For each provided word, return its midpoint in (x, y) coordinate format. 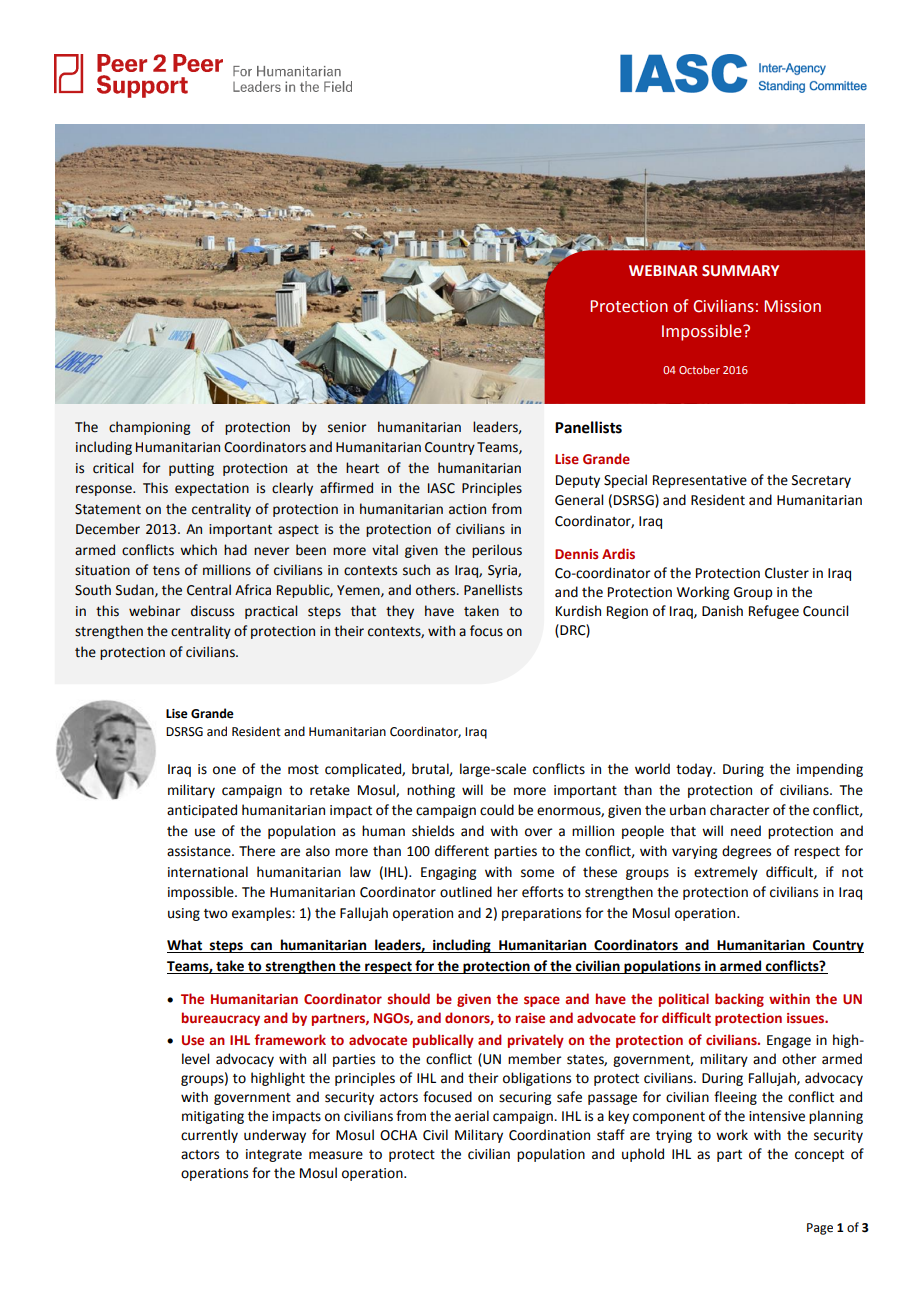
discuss (212, 611)
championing (149, 428)
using (184, 914)
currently (209, 1136)
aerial (472, 1116)
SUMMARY (740, 271)
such (416, 570)
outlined (466, 892)
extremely (726, 873)
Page (820, 1229)
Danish (722, 611)
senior (347, 427)
